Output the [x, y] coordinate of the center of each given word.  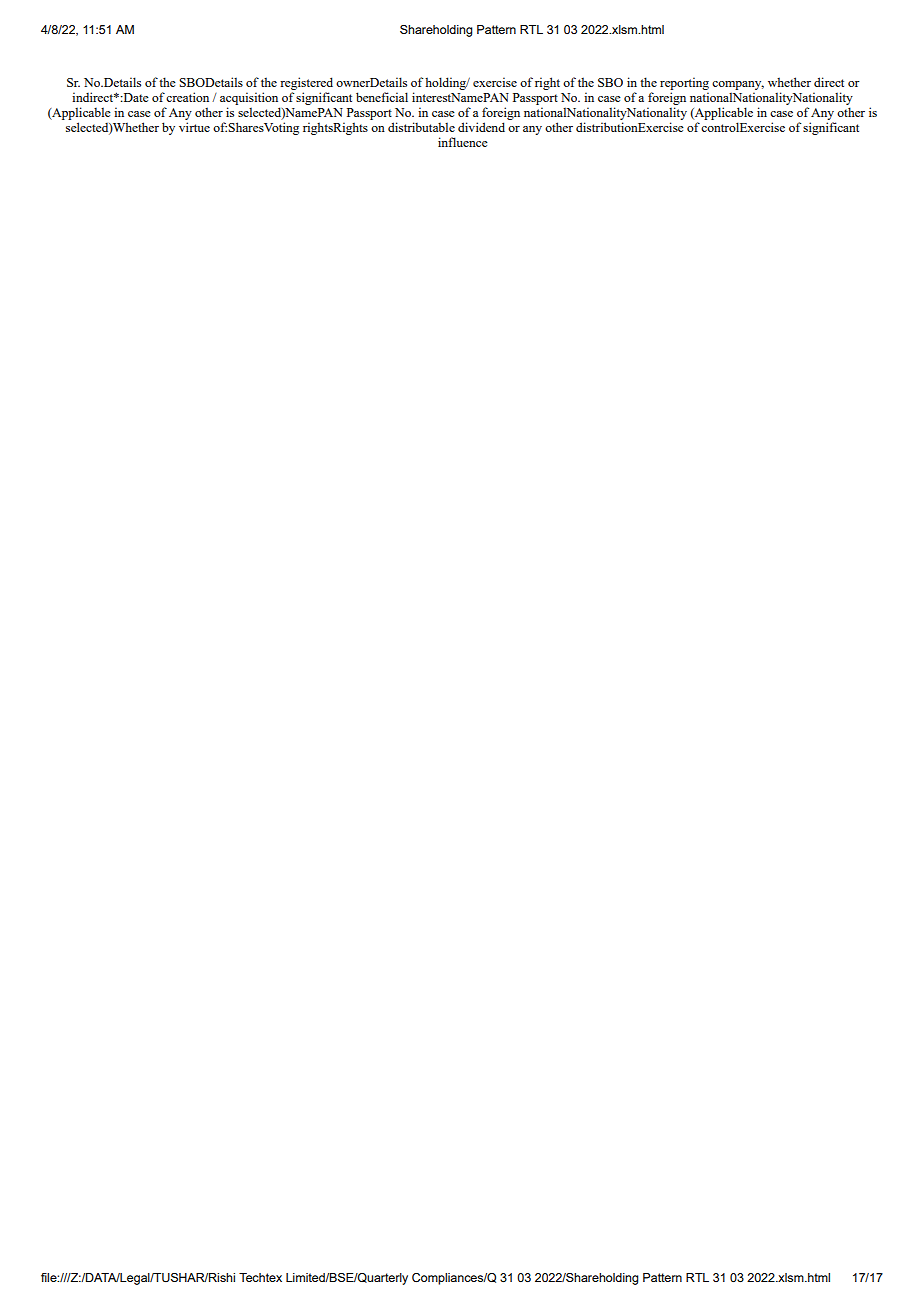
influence [463, 142]
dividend [481, 127]
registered [306, 83]
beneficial [382, 97]
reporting [684, 83]
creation [187, 97]
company [738, 85]
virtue [194, 127]
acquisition [249, 98]
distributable [421, 127]
